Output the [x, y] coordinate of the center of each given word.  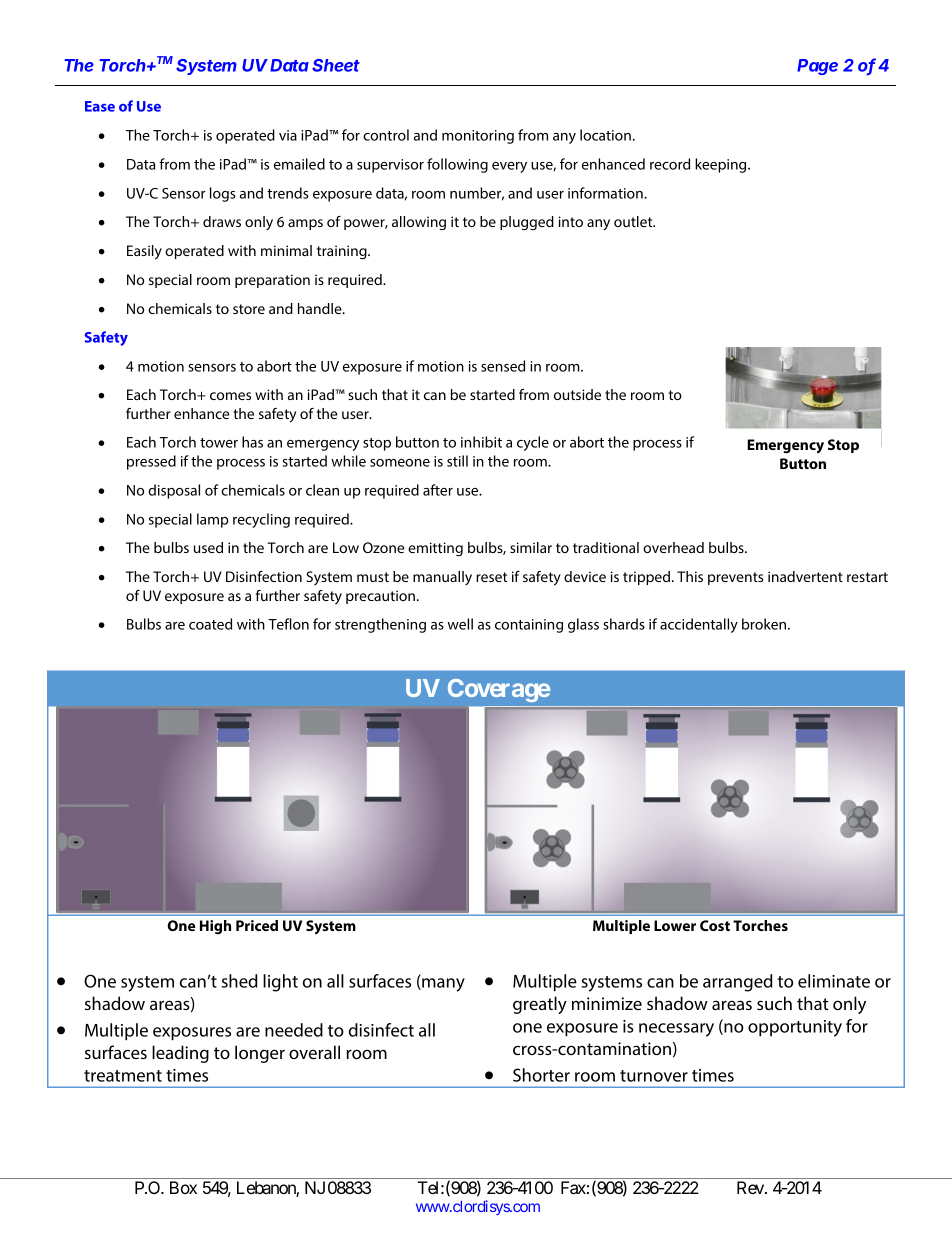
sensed [503, 366]
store [249, 309]
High [215, 927]
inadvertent [805, 576]
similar [531, 547]
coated [210, 624]
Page [817, 67]
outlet [634, 221]
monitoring [478, 137]
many [442, 985]
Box [183, 1187]
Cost [715, 925]
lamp [213, 520]
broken [765, 624]
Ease [100, 106]
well [460, 624]
